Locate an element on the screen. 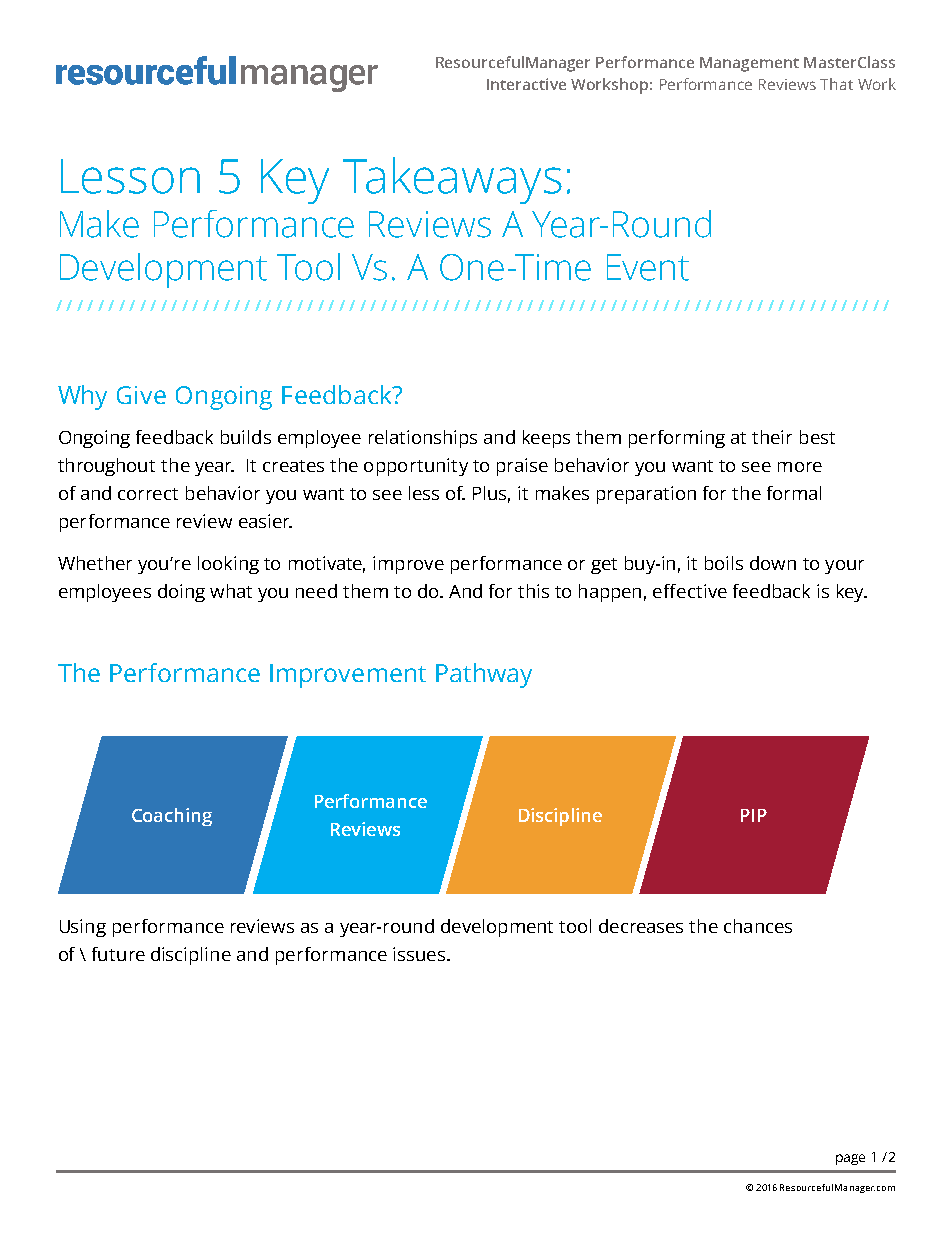  down is located at coordinates (773, 563).
